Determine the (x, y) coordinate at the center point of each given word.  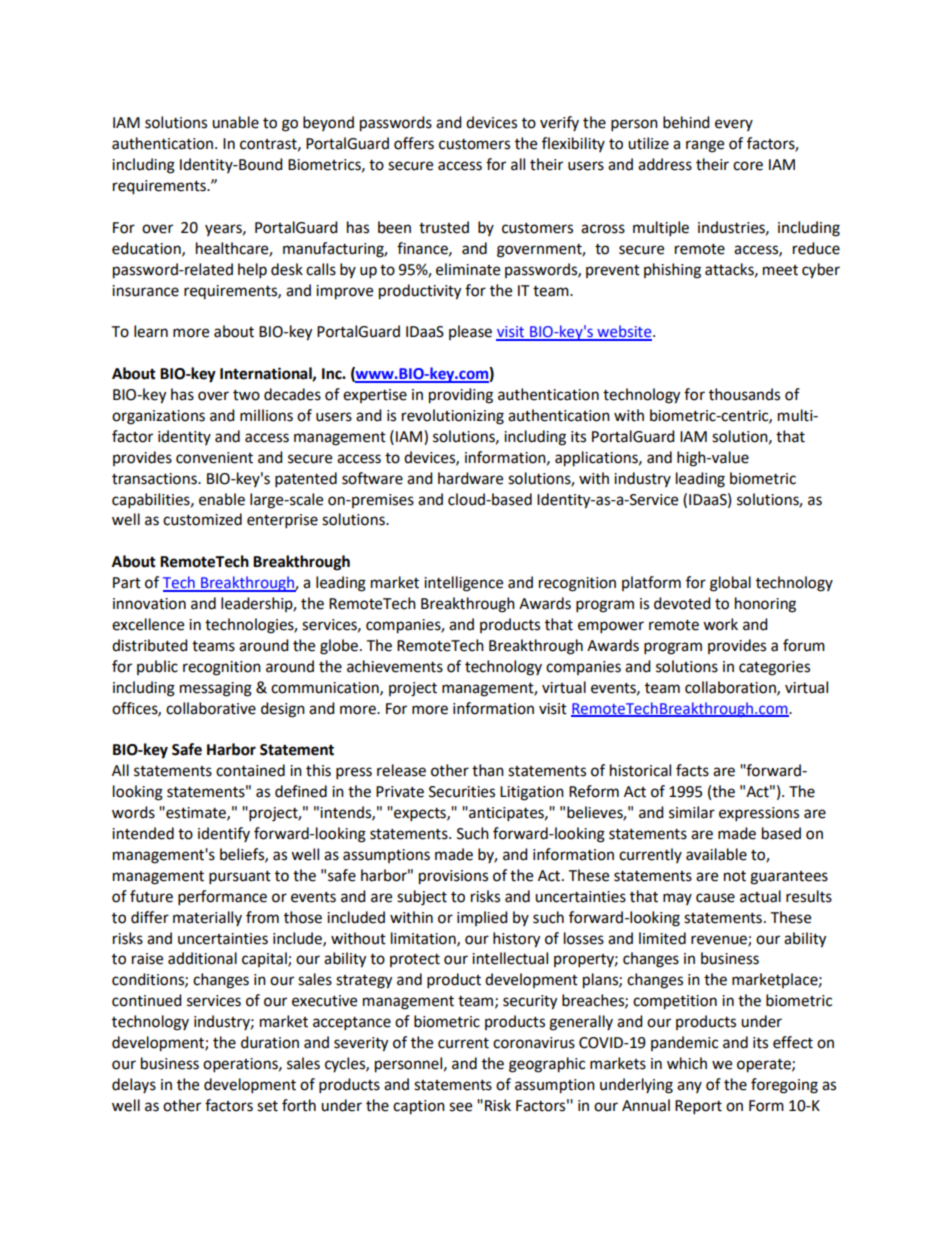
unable (235, 122)
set (267, 1106)
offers (414, 143)
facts (692, 770)
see (460, 1107)
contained (250, 770)
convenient (214, 458)
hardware (470, 478)
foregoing (784, 1086)
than (488, 770)
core (748, 166)
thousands (744, 394)
